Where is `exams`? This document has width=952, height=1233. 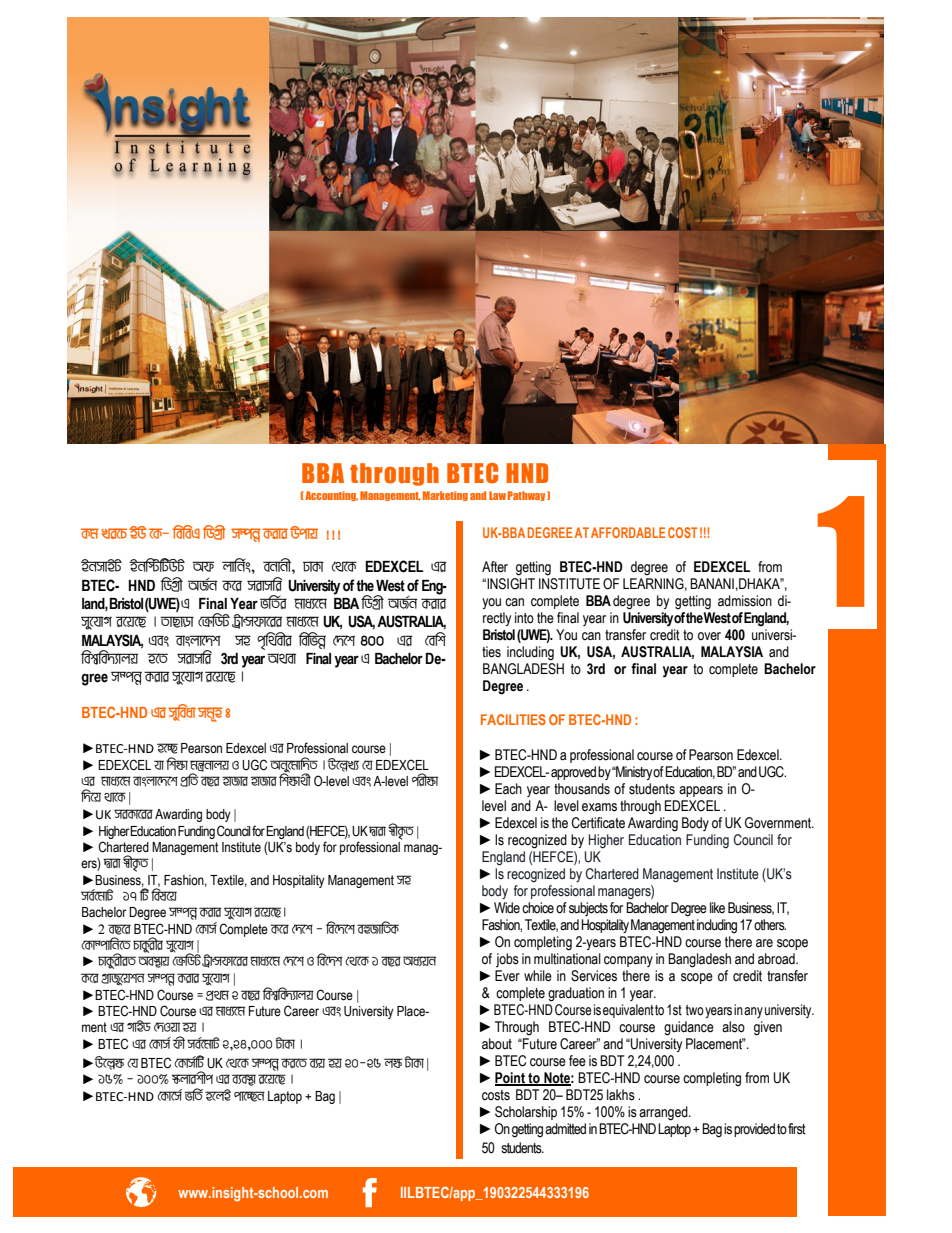 exams is located at coordinates (599, 807).
